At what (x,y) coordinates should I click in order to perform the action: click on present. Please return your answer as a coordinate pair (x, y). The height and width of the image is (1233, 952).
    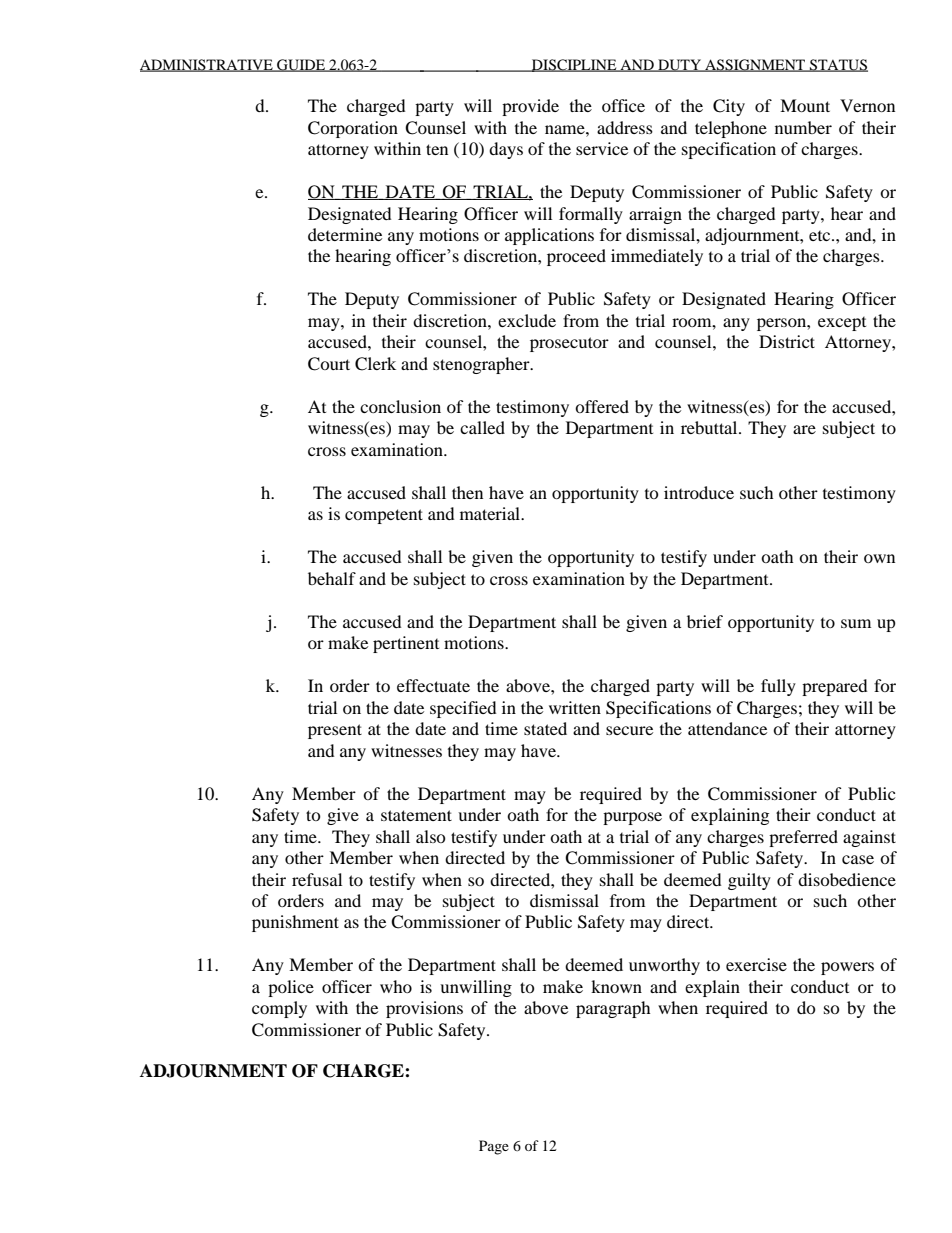
    Looking at the image, I should click on (335, 731).
